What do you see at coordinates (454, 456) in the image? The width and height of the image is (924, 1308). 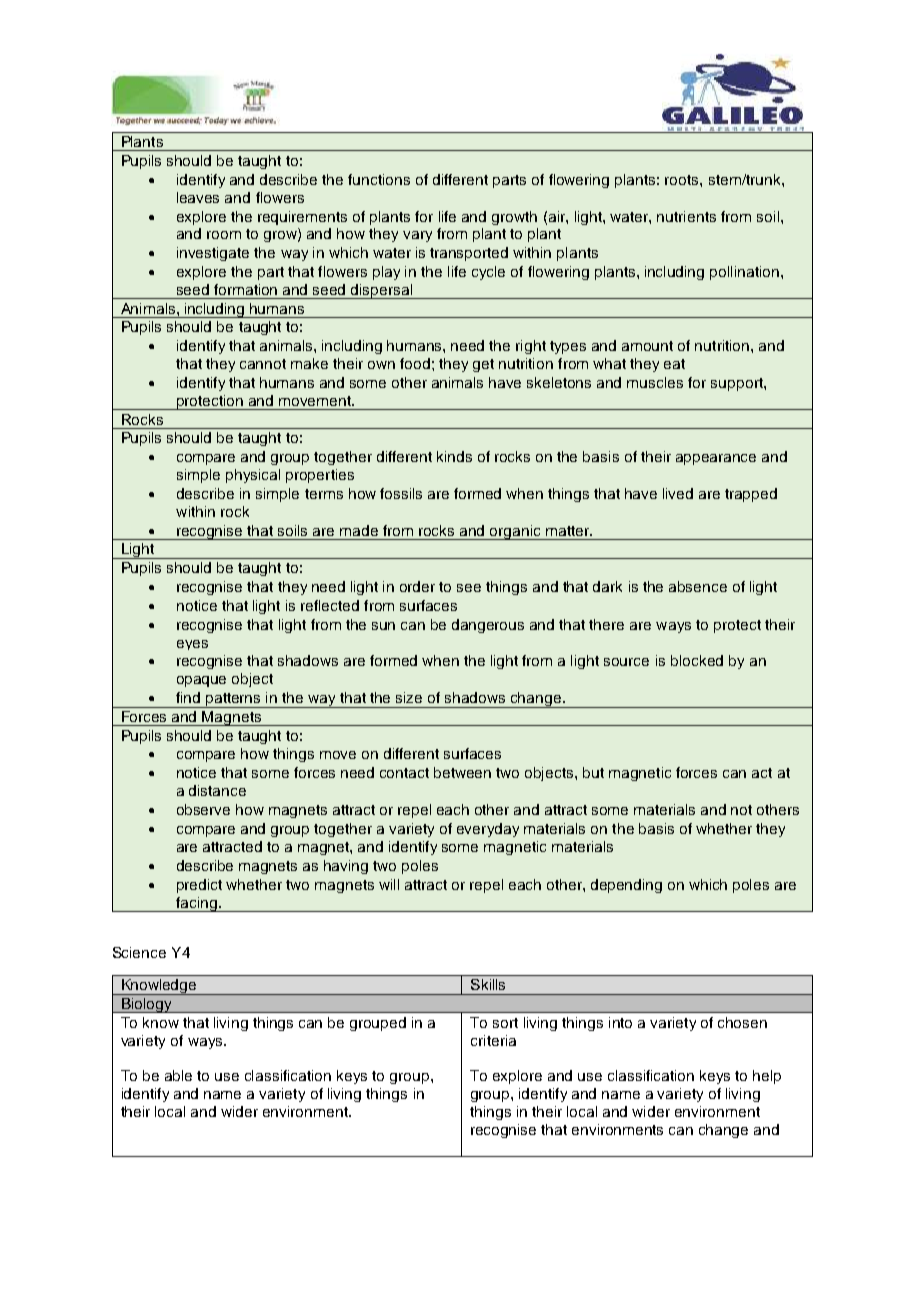 I see `kinds` at bounding box center [454, 456].
